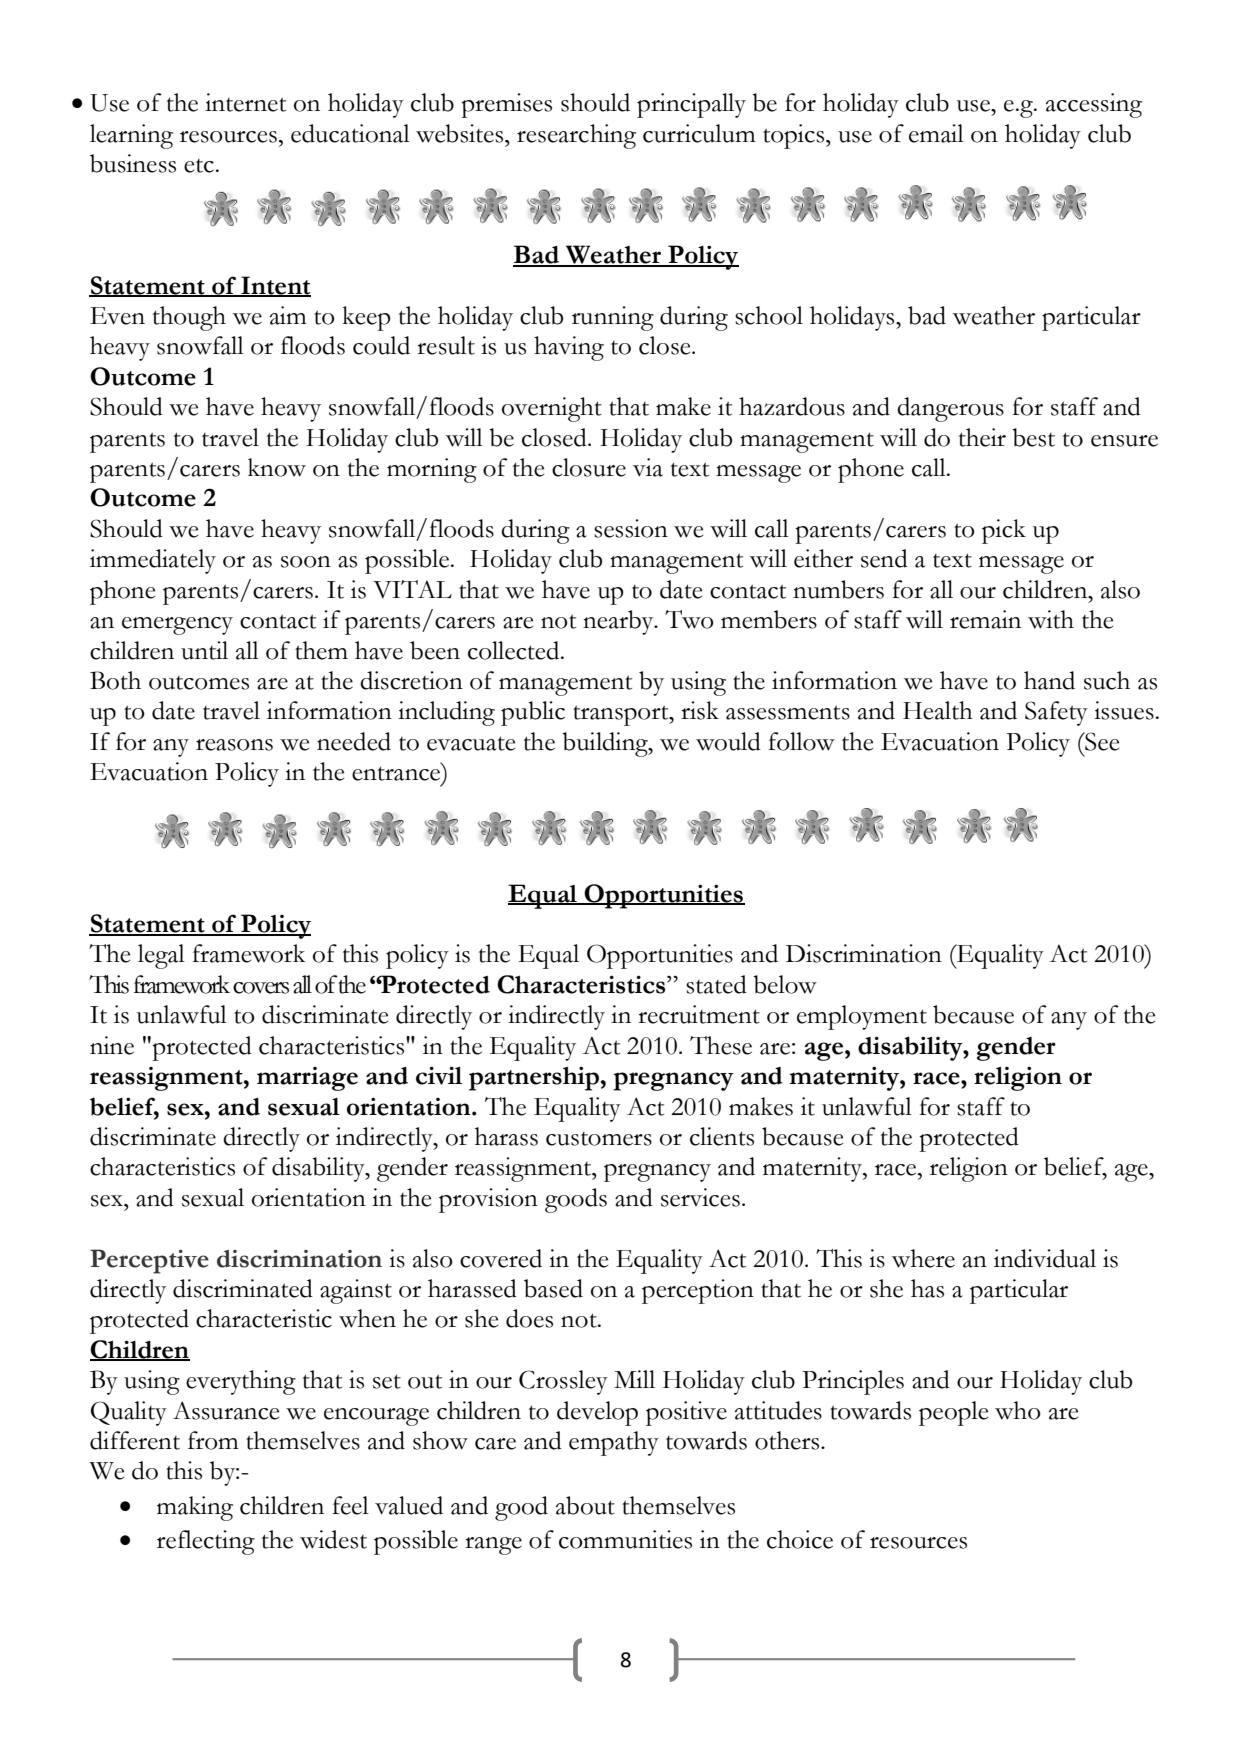  I want to click on their, so click(982, 437).
